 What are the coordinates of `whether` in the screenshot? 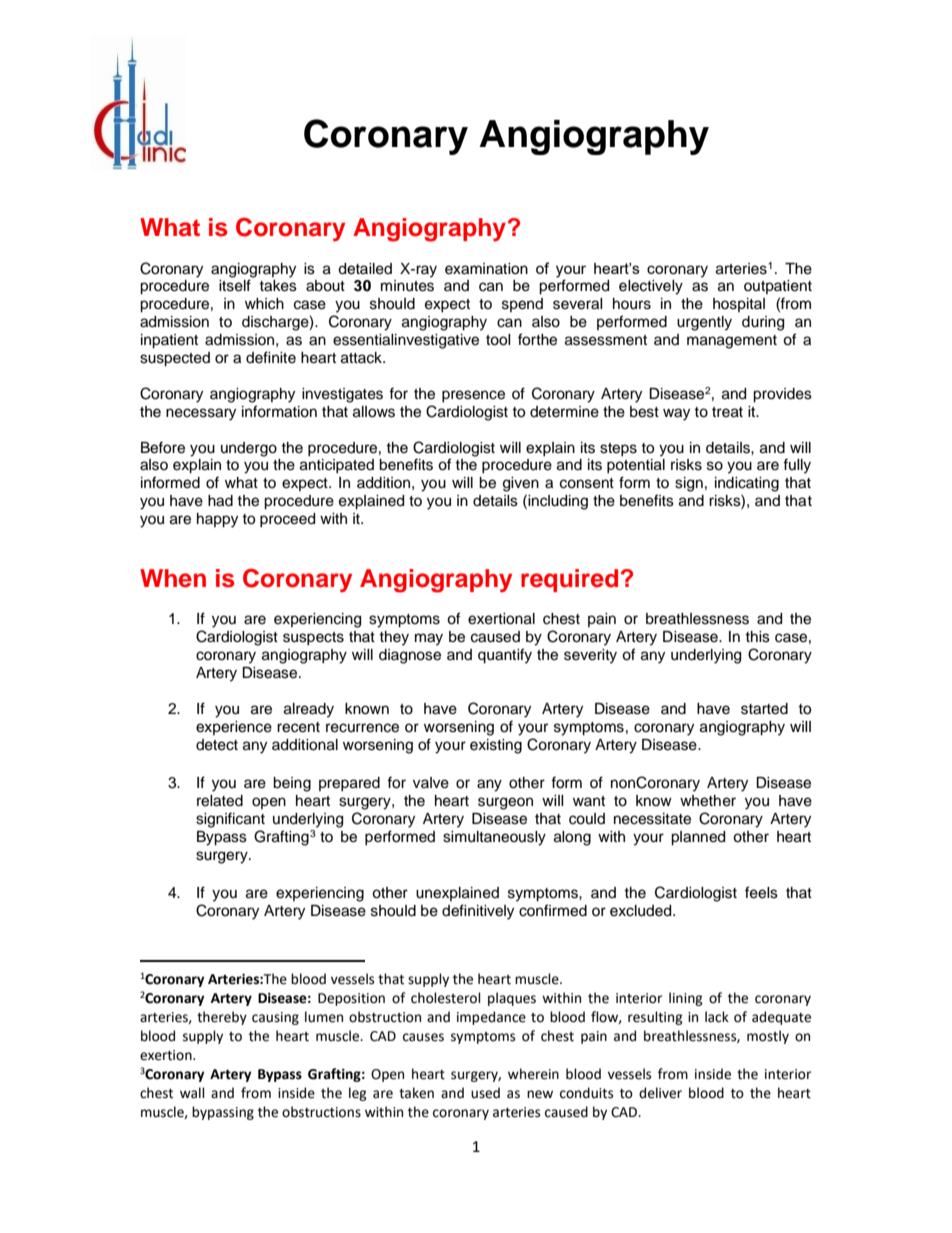 It's located at (708, 801).
